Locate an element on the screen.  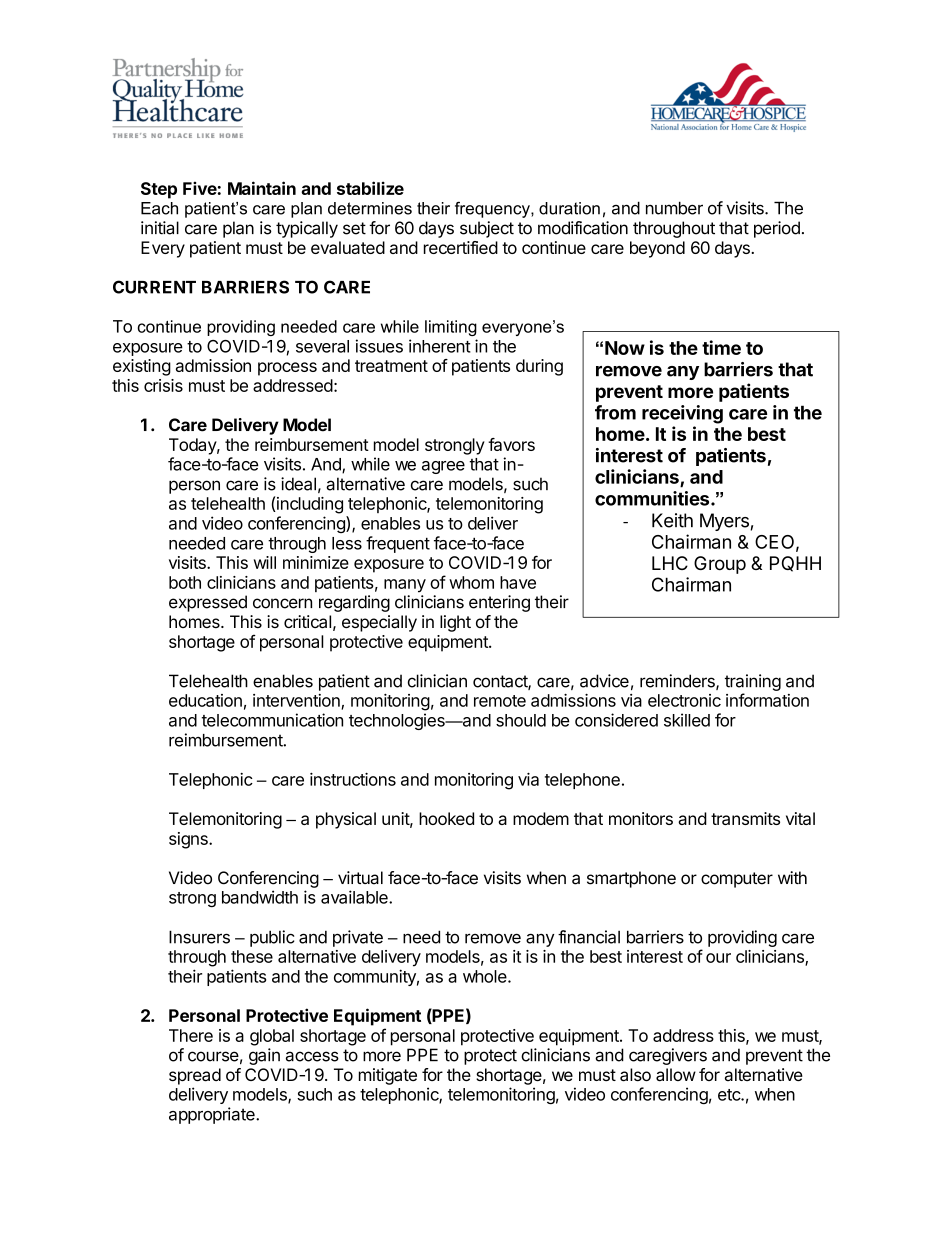
Maintain is located at coordinates (262, 188).
